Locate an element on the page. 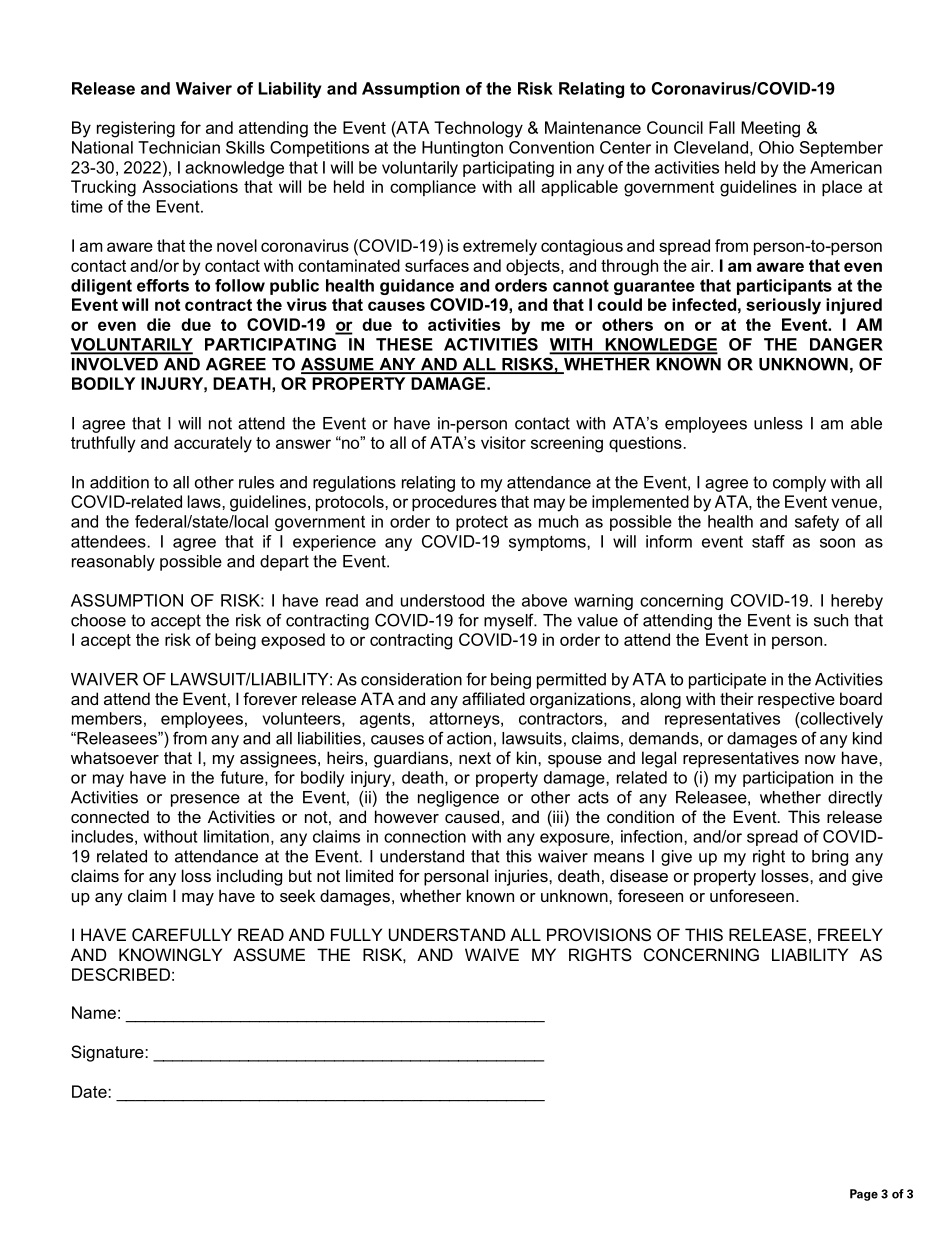 Image resolution: width=952 pixels, height=1233 pixels. protect is located at coordinates (482, 523).
